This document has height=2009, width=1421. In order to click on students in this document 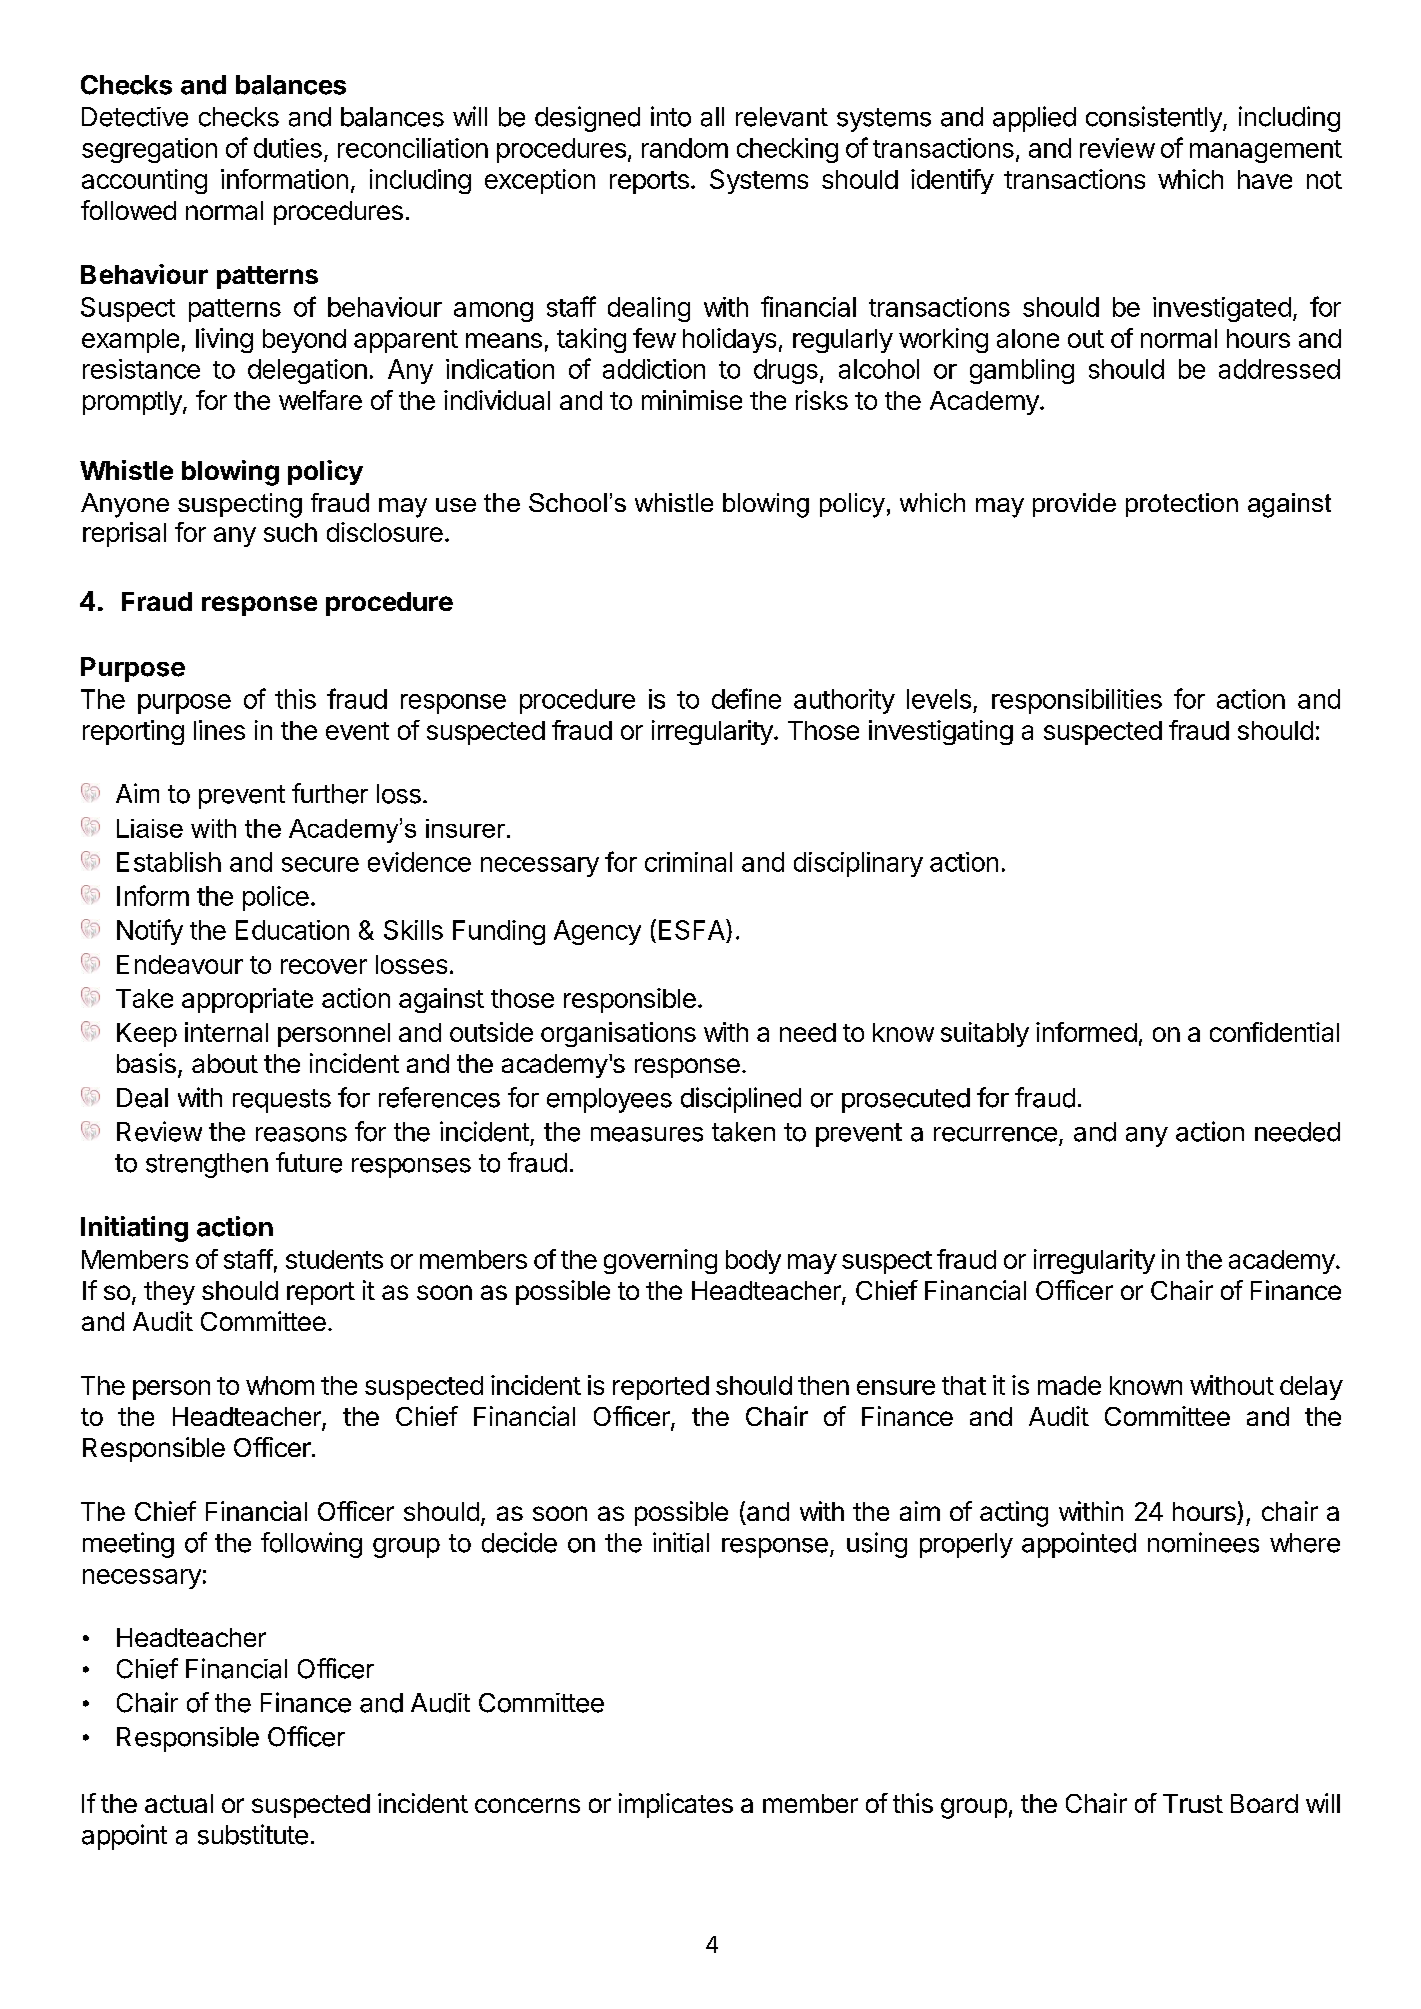, I will do `click(334, 1259)`.
